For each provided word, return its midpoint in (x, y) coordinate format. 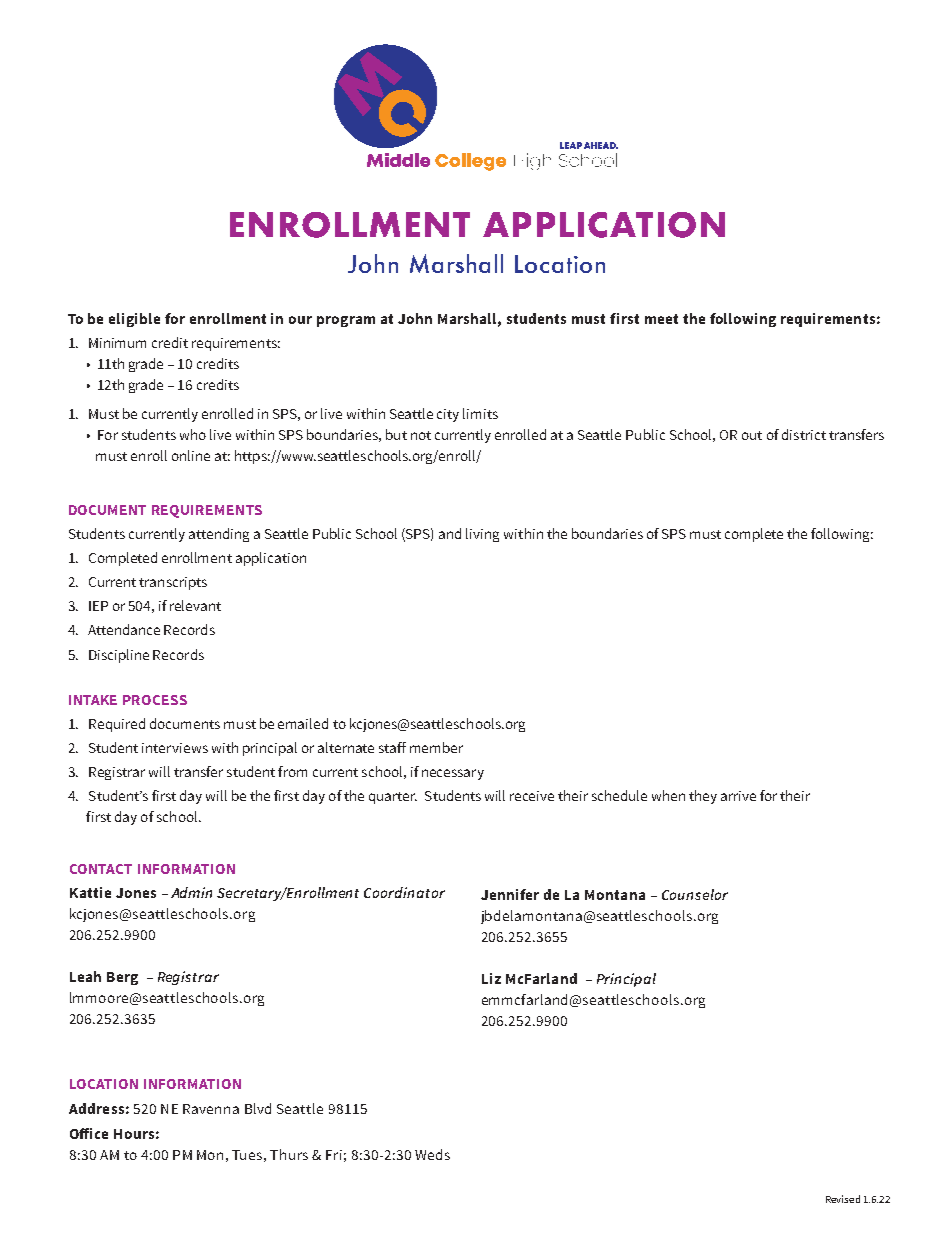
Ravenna (211, 1109)
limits (480, 413)
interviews (175, 748)
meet (661, 319)
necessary (453, 774)
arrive (738, 796)
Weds (432, 1154)
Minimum (117, 343)
